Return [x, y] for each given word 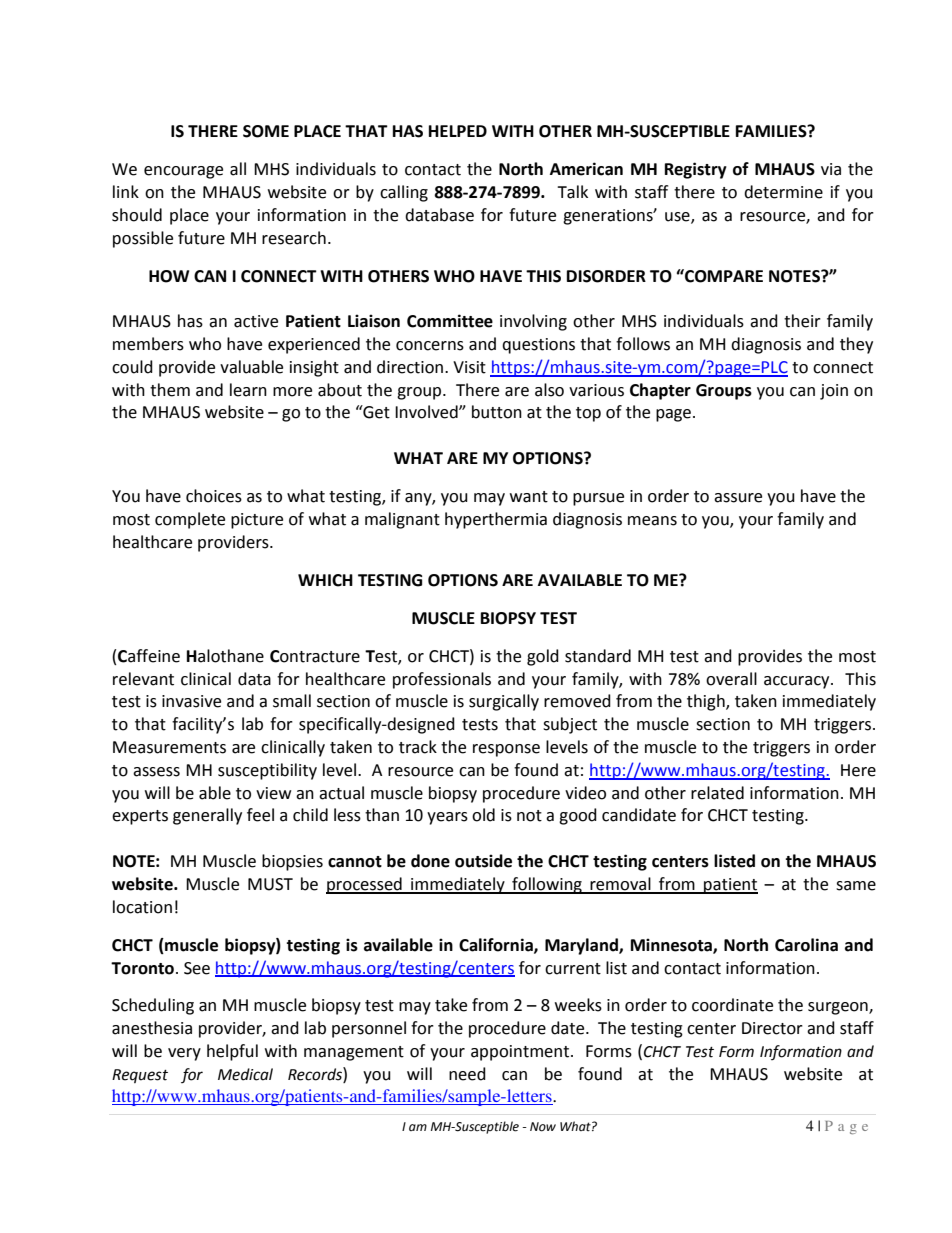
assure [738, 498]
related [717, 793]
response [506, 750]
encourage [183, 172]
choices [214, 496]
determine [783, 192]
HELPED [458, 131]
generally [207, 816]
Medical [245, 1074]
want [529, 497]
